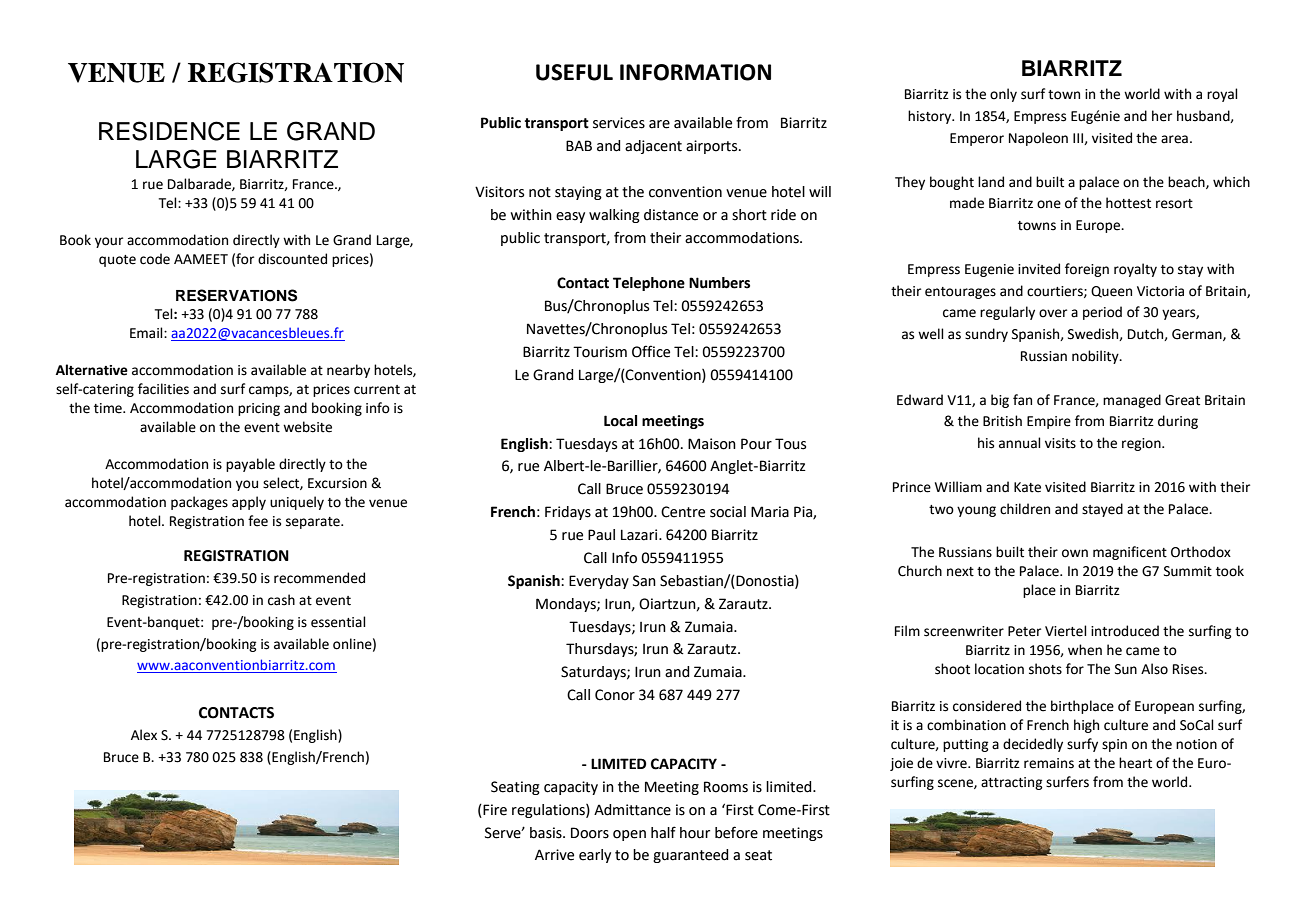 Image resolution: width=1308 pixels, height=924 pixels. What do you see at coordinates (651, 351) in the image?
I see `Office` at bounding box center [651, 351].
